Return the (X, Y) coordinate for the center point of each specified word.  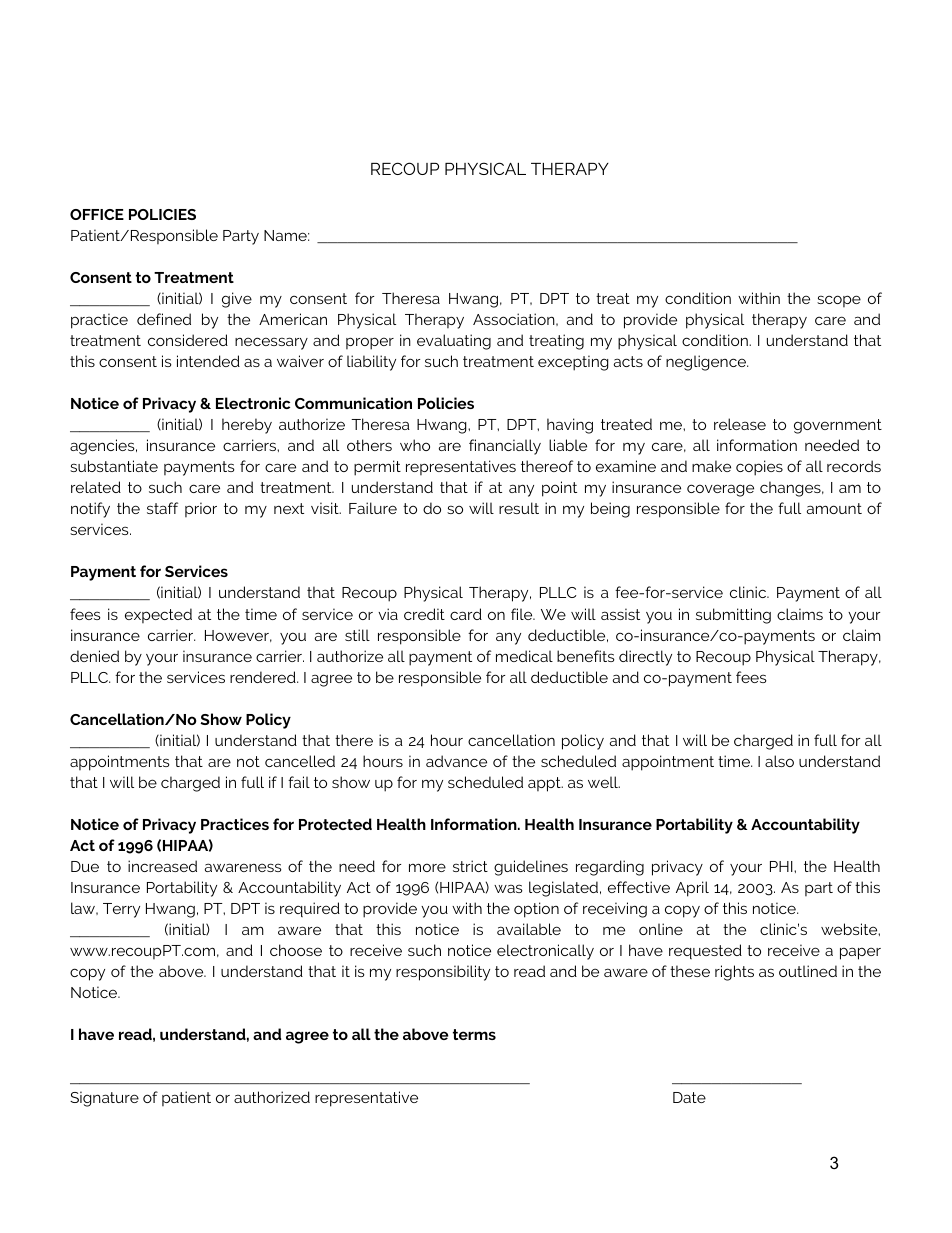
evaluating (454, 342)
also (779, 761)
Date (689, 1097)
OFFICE (97, 214)
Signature (104, 1099)
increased (162, 866)
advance (456, 761)
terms (474, 1034)
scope (839, 301)
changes (791, 489)
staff (162, 508)
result (519, 508)
